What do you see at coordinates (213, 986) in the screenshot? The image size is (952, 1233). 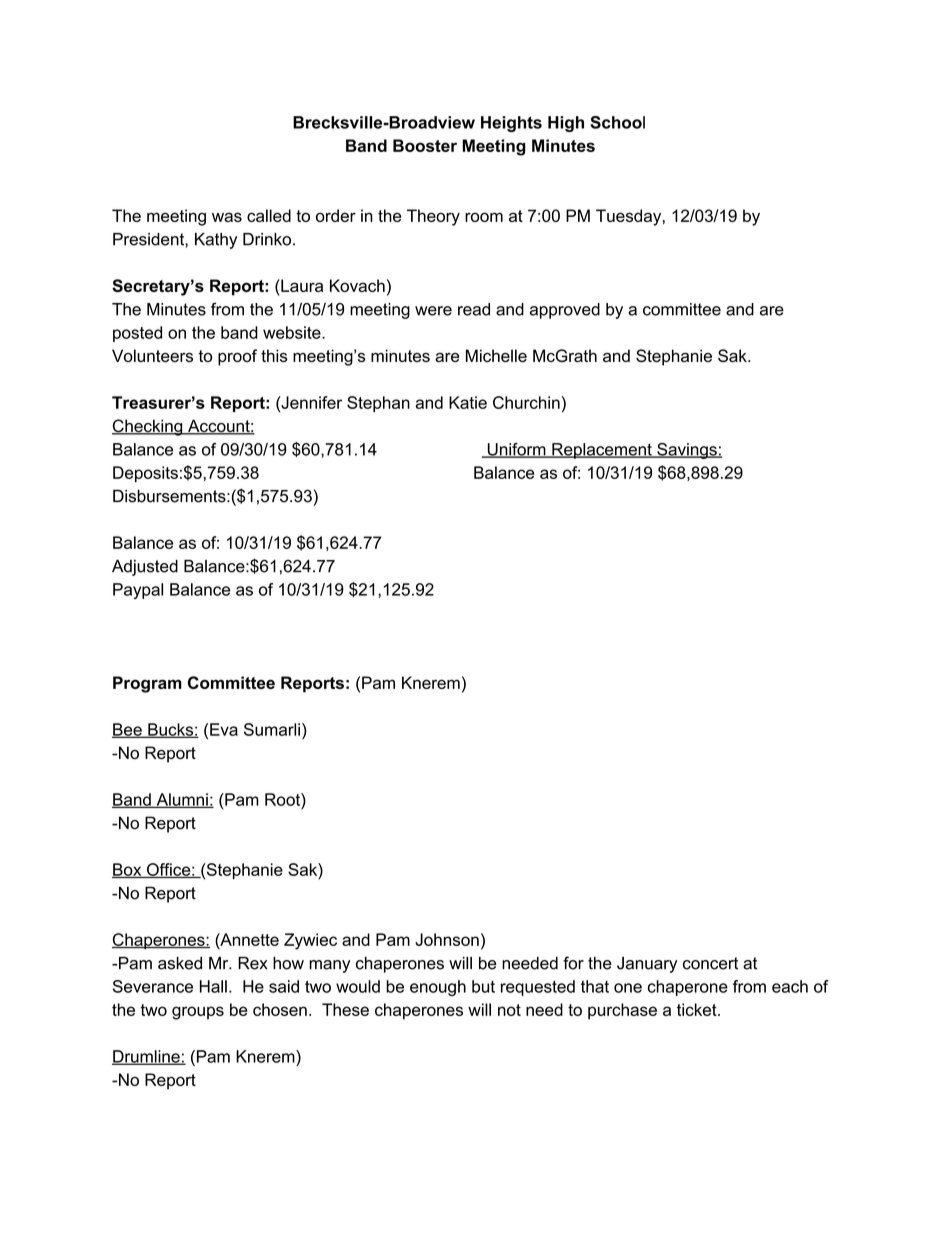 I see `Hall` at bounding box center [213, 986].
